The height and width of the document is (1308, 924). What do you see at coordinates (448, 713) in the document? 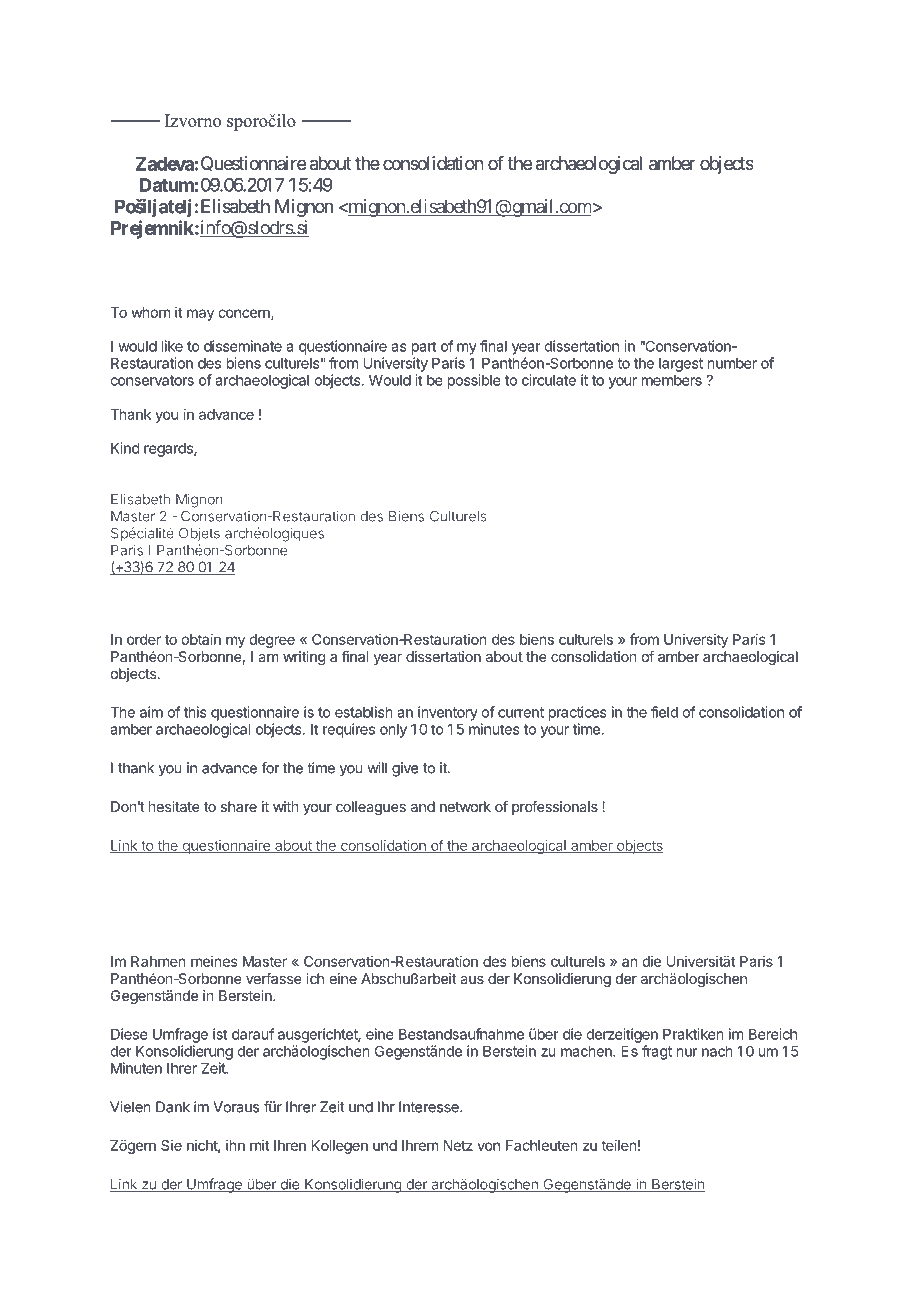
I see `inventory` at bounding box center [448, 713].
